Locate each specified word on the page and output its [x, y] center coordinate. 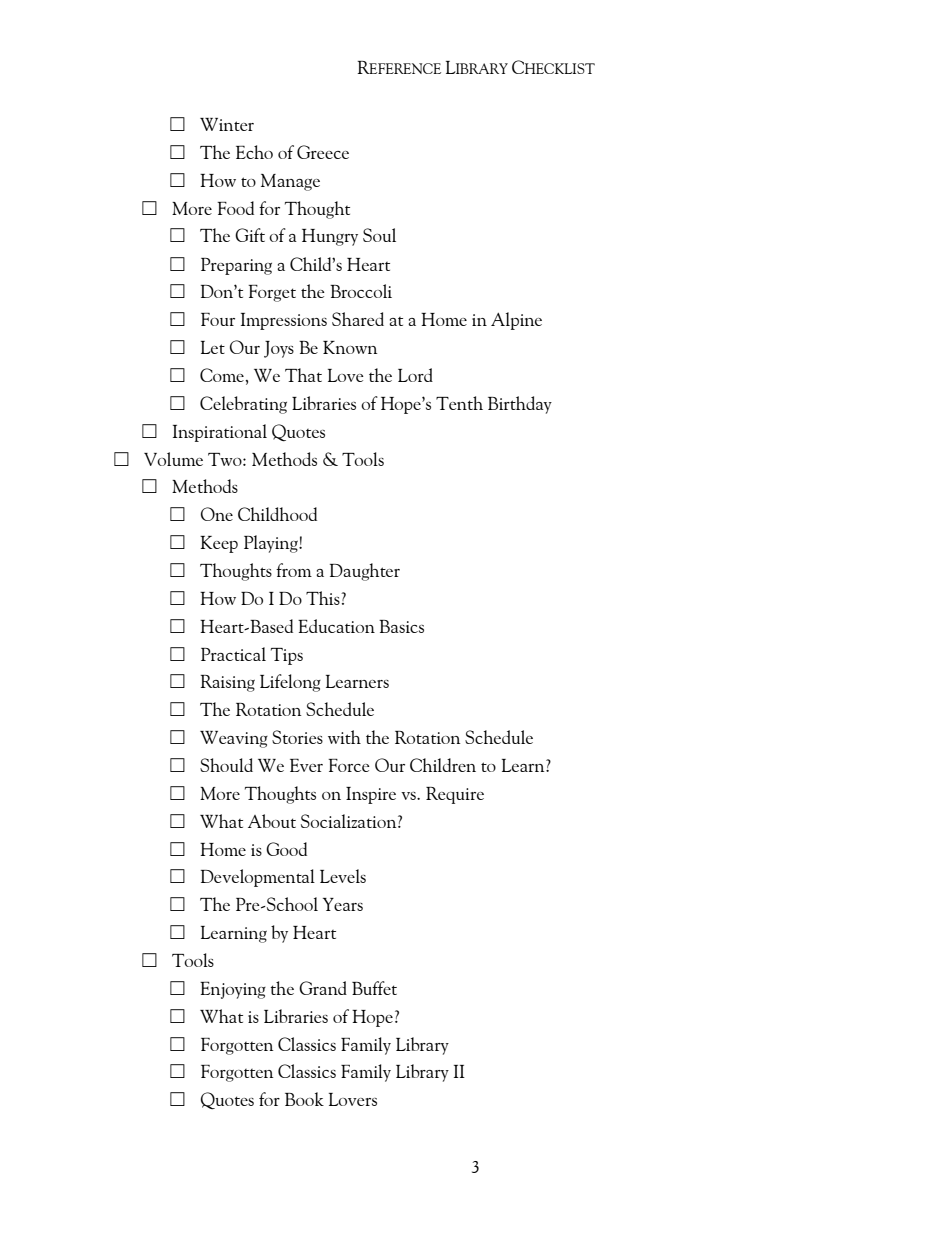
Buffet [374, 988]
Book [304, 1099]
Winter [227, 124]
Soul [379, 235]
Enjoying [233, 990]
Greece [323, 152]
